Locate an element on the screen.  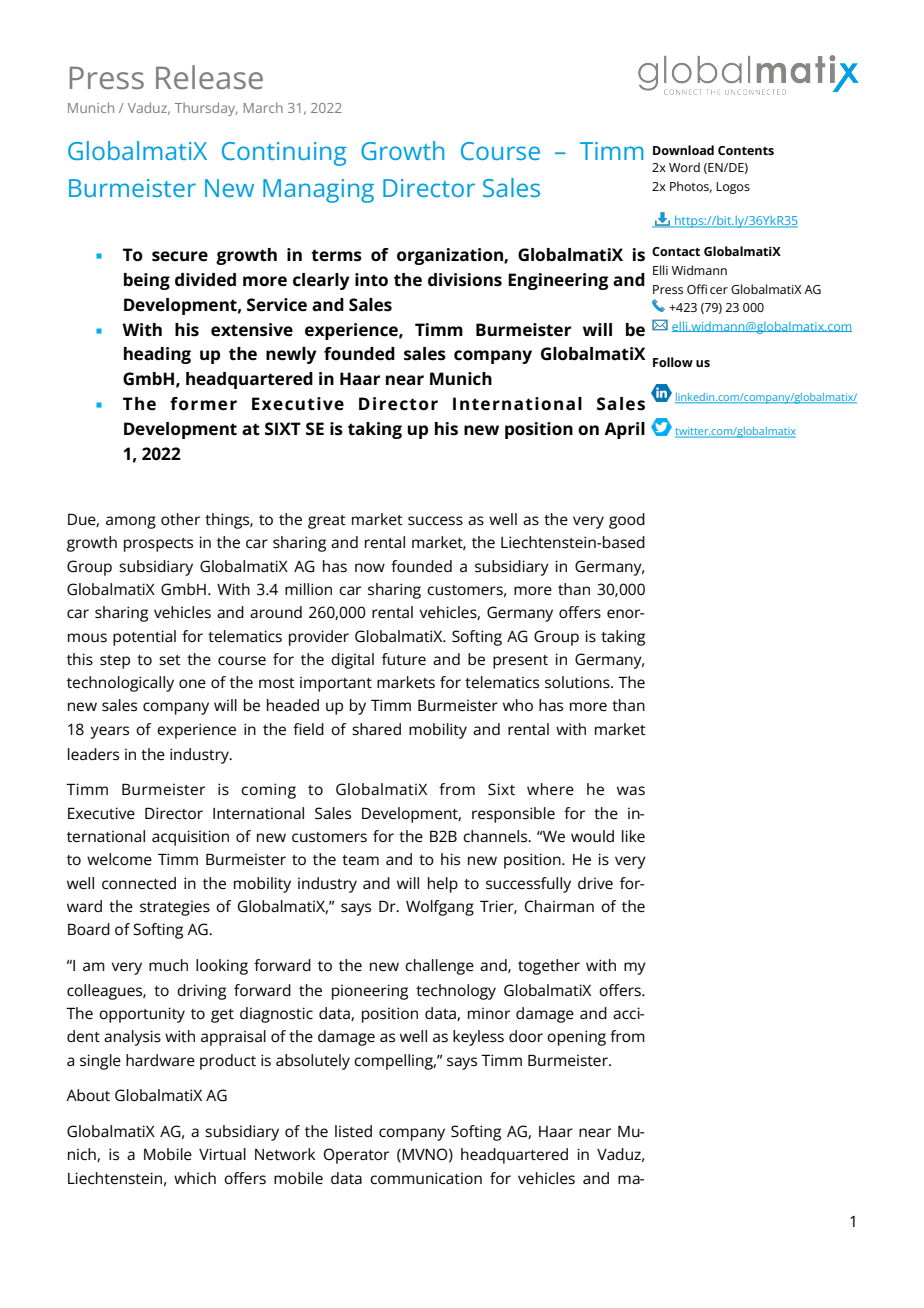
into is located at coordinates (371, 280).
